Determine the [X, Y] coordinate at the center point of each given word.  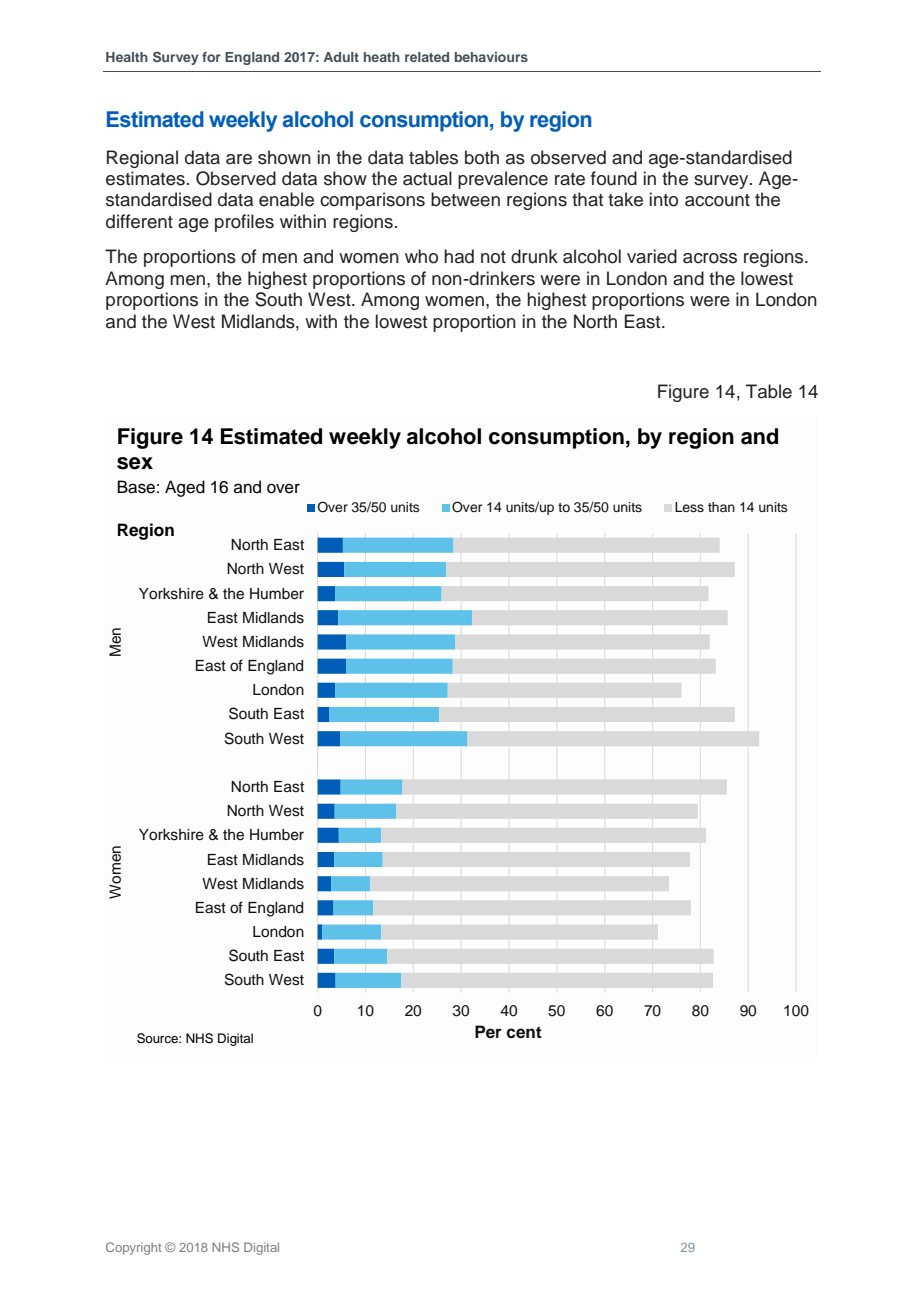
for [211, 57]
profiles [244, 223]
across [710, 258]
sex [135, 463]
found [614, 178]
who [421, 256]
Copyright [133, 1248]
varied [652, 256]
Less [689, 507]
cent [524, 1032]
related [427, 57]
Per [488, 1032]
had [459, 256]
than [721, 507]
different [139, 221]
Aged [185, 488]
